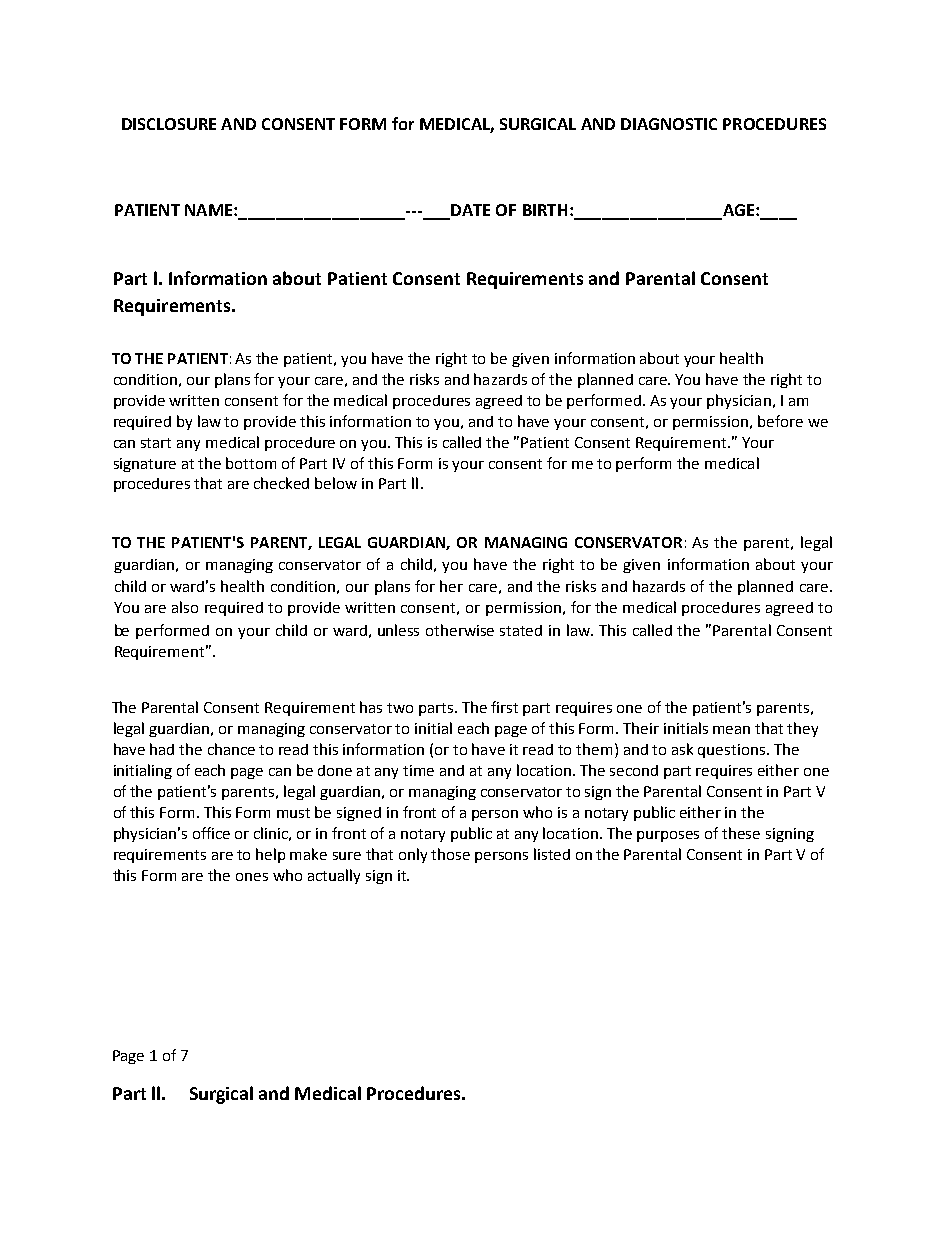  What do you see at coordinates (521, 630) in the page?
I see `stated` at bounding box center [521, 630].
